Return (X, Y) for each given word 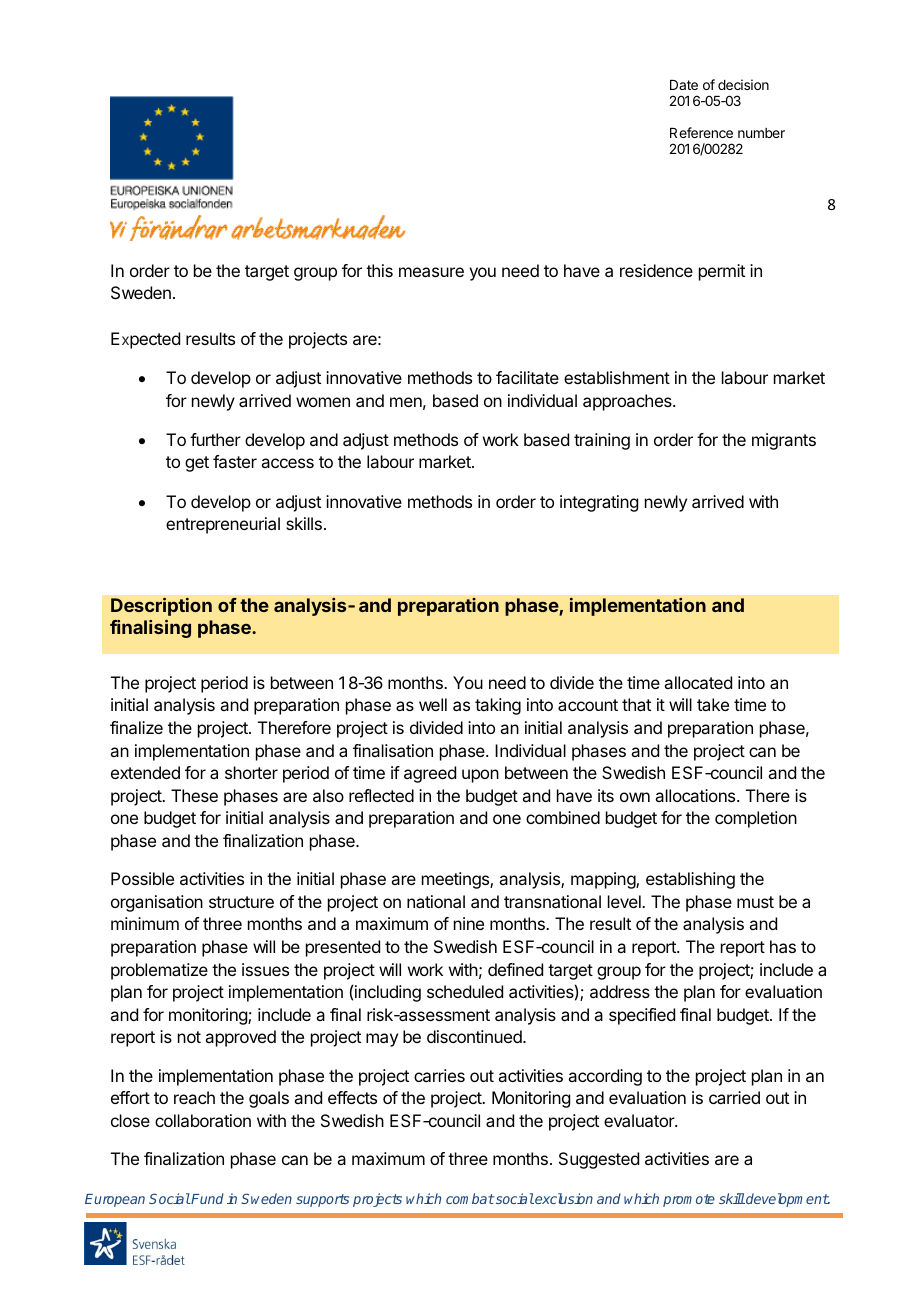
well (433, 704)
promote (689, 1200)
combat (470, 1198)
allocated (698, 682)
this (379, 270)
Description (161, 607)
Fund (207, 1198)
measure (431, 272)
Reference (701, 132)
